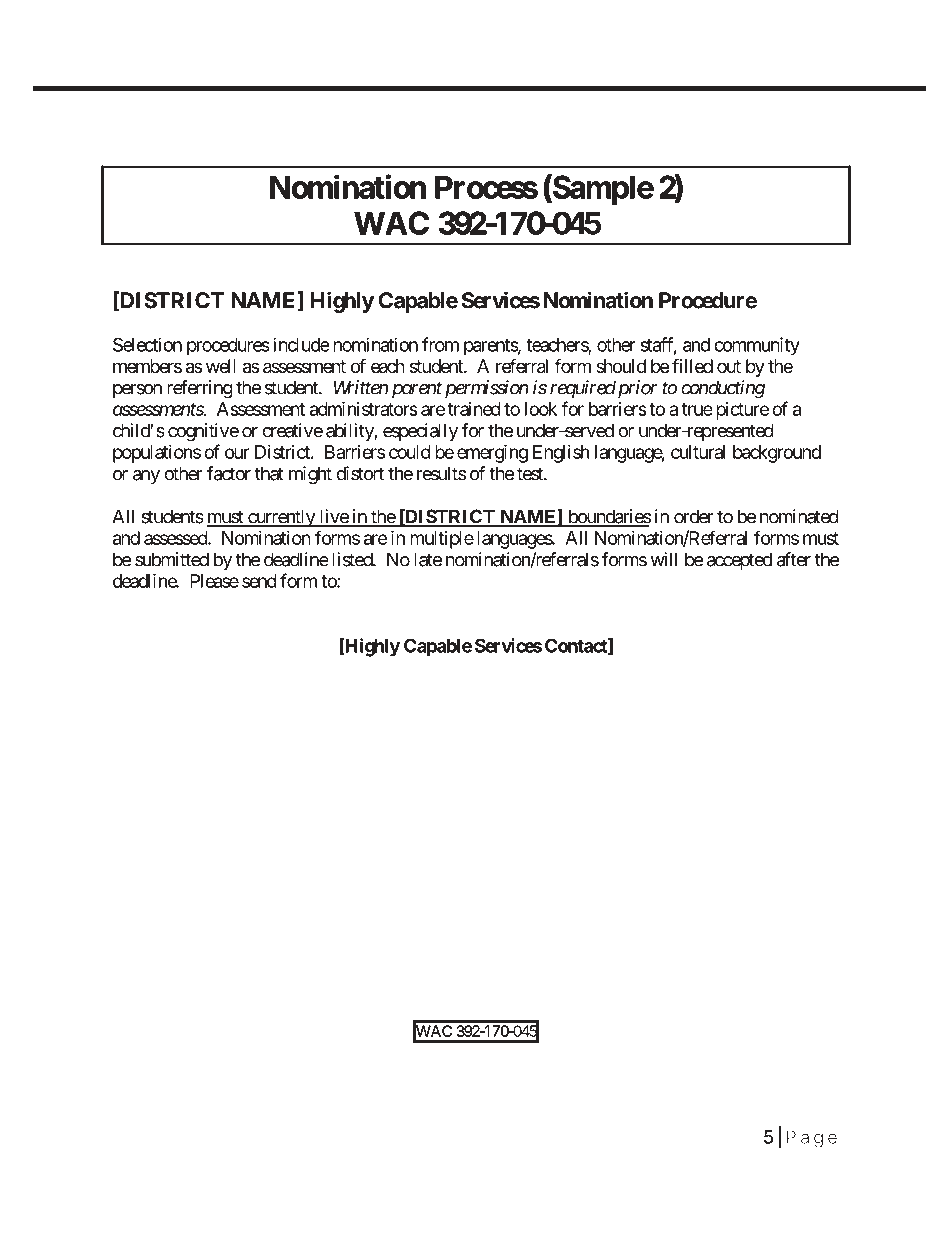 Image resolution: width=952 pixels, height=1233 pixels. Describe the element at coordinates (757, 346) in the document. I see `community` at that location.
